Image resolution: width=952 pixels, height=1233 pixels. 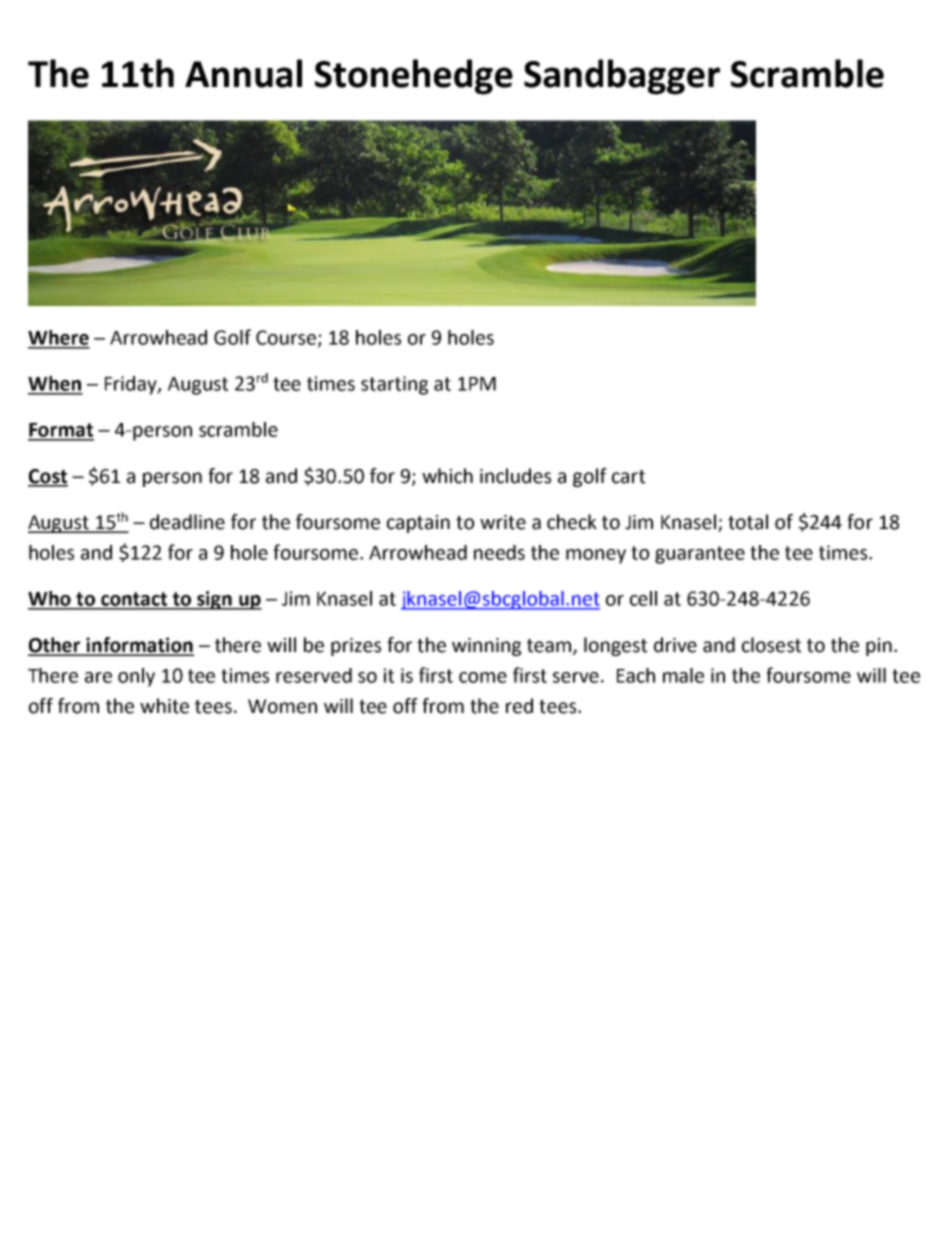 I want to click on Annual, so click(x=243, y=73).
